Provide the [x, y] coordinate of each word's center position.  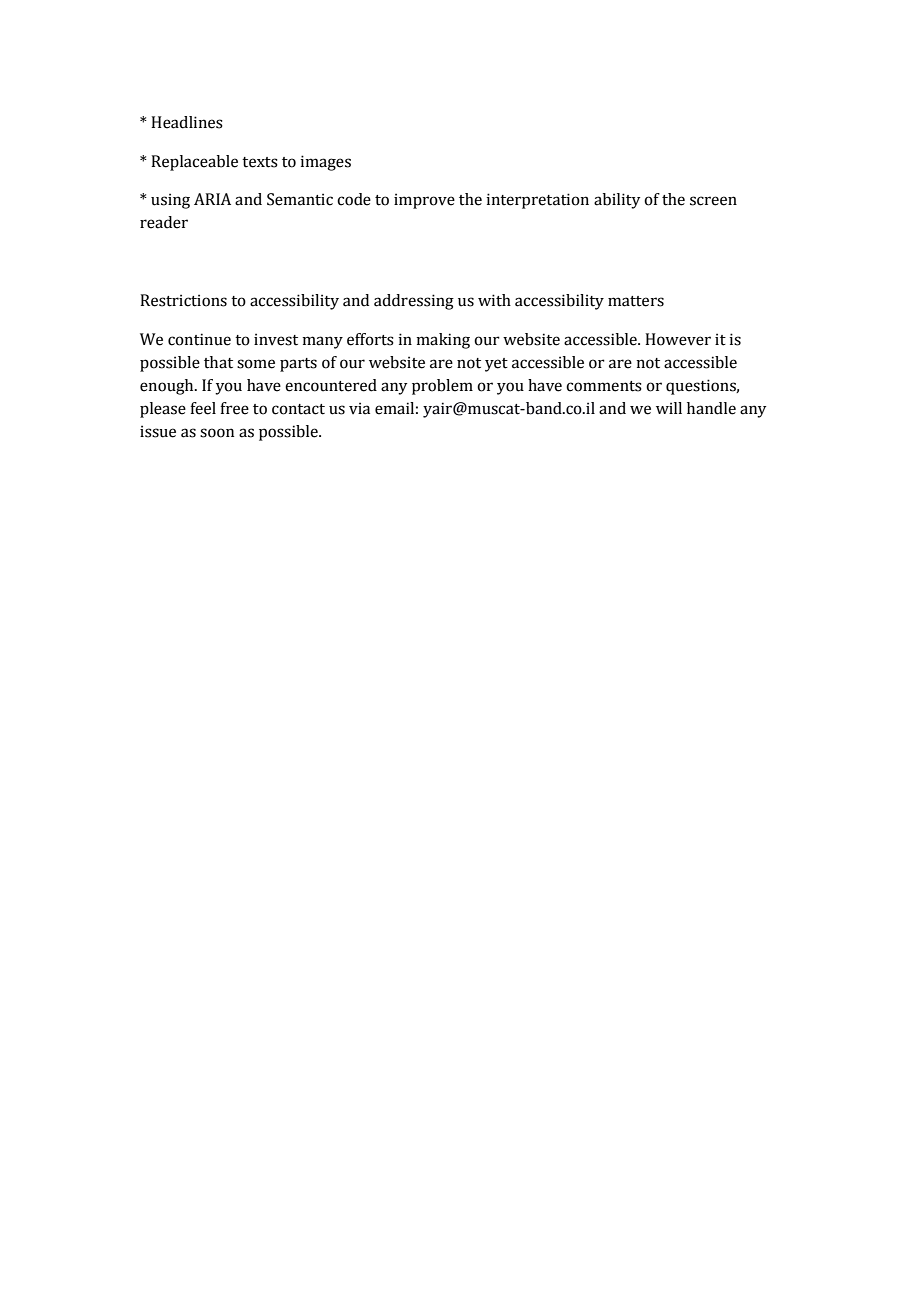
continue [199, 339]
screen [713, 201]
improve [424, 201]
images [325, 163]
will [669, 408]
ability [617, 201]
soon [217, 433]
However [678, 339]
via [359, 408]
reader [164, 222]
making [443, 341]
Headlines [187, 122]
